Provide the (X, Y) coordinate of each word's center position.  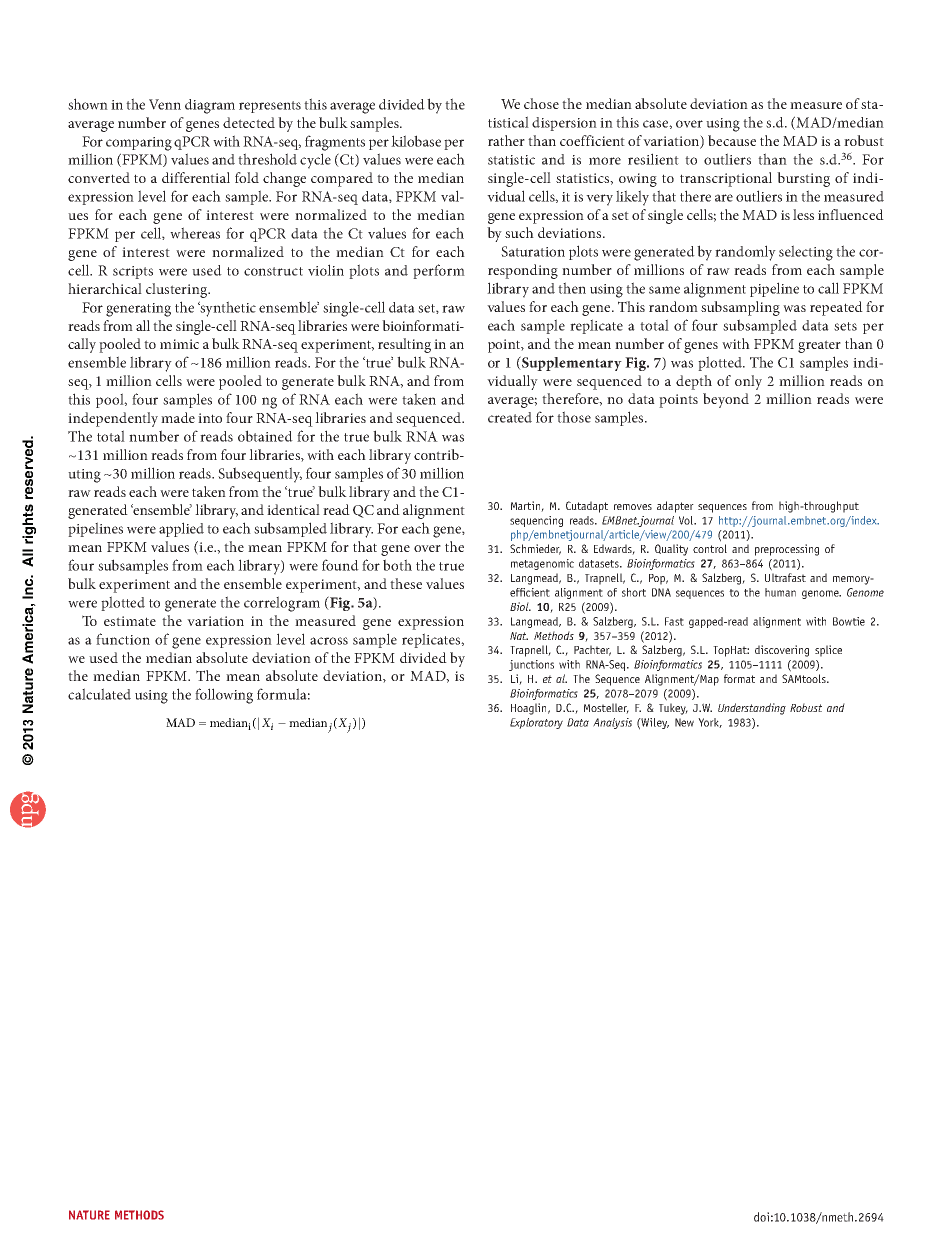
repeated (836, 308)
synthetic (227, 309)
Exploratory (536, 723)
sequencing (536, 521)
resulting (404, 345)
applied (181, 529)
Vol (687, 520)
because (732, 140)
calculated (99, 694)
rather (506, 140)
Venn (165, 104)
